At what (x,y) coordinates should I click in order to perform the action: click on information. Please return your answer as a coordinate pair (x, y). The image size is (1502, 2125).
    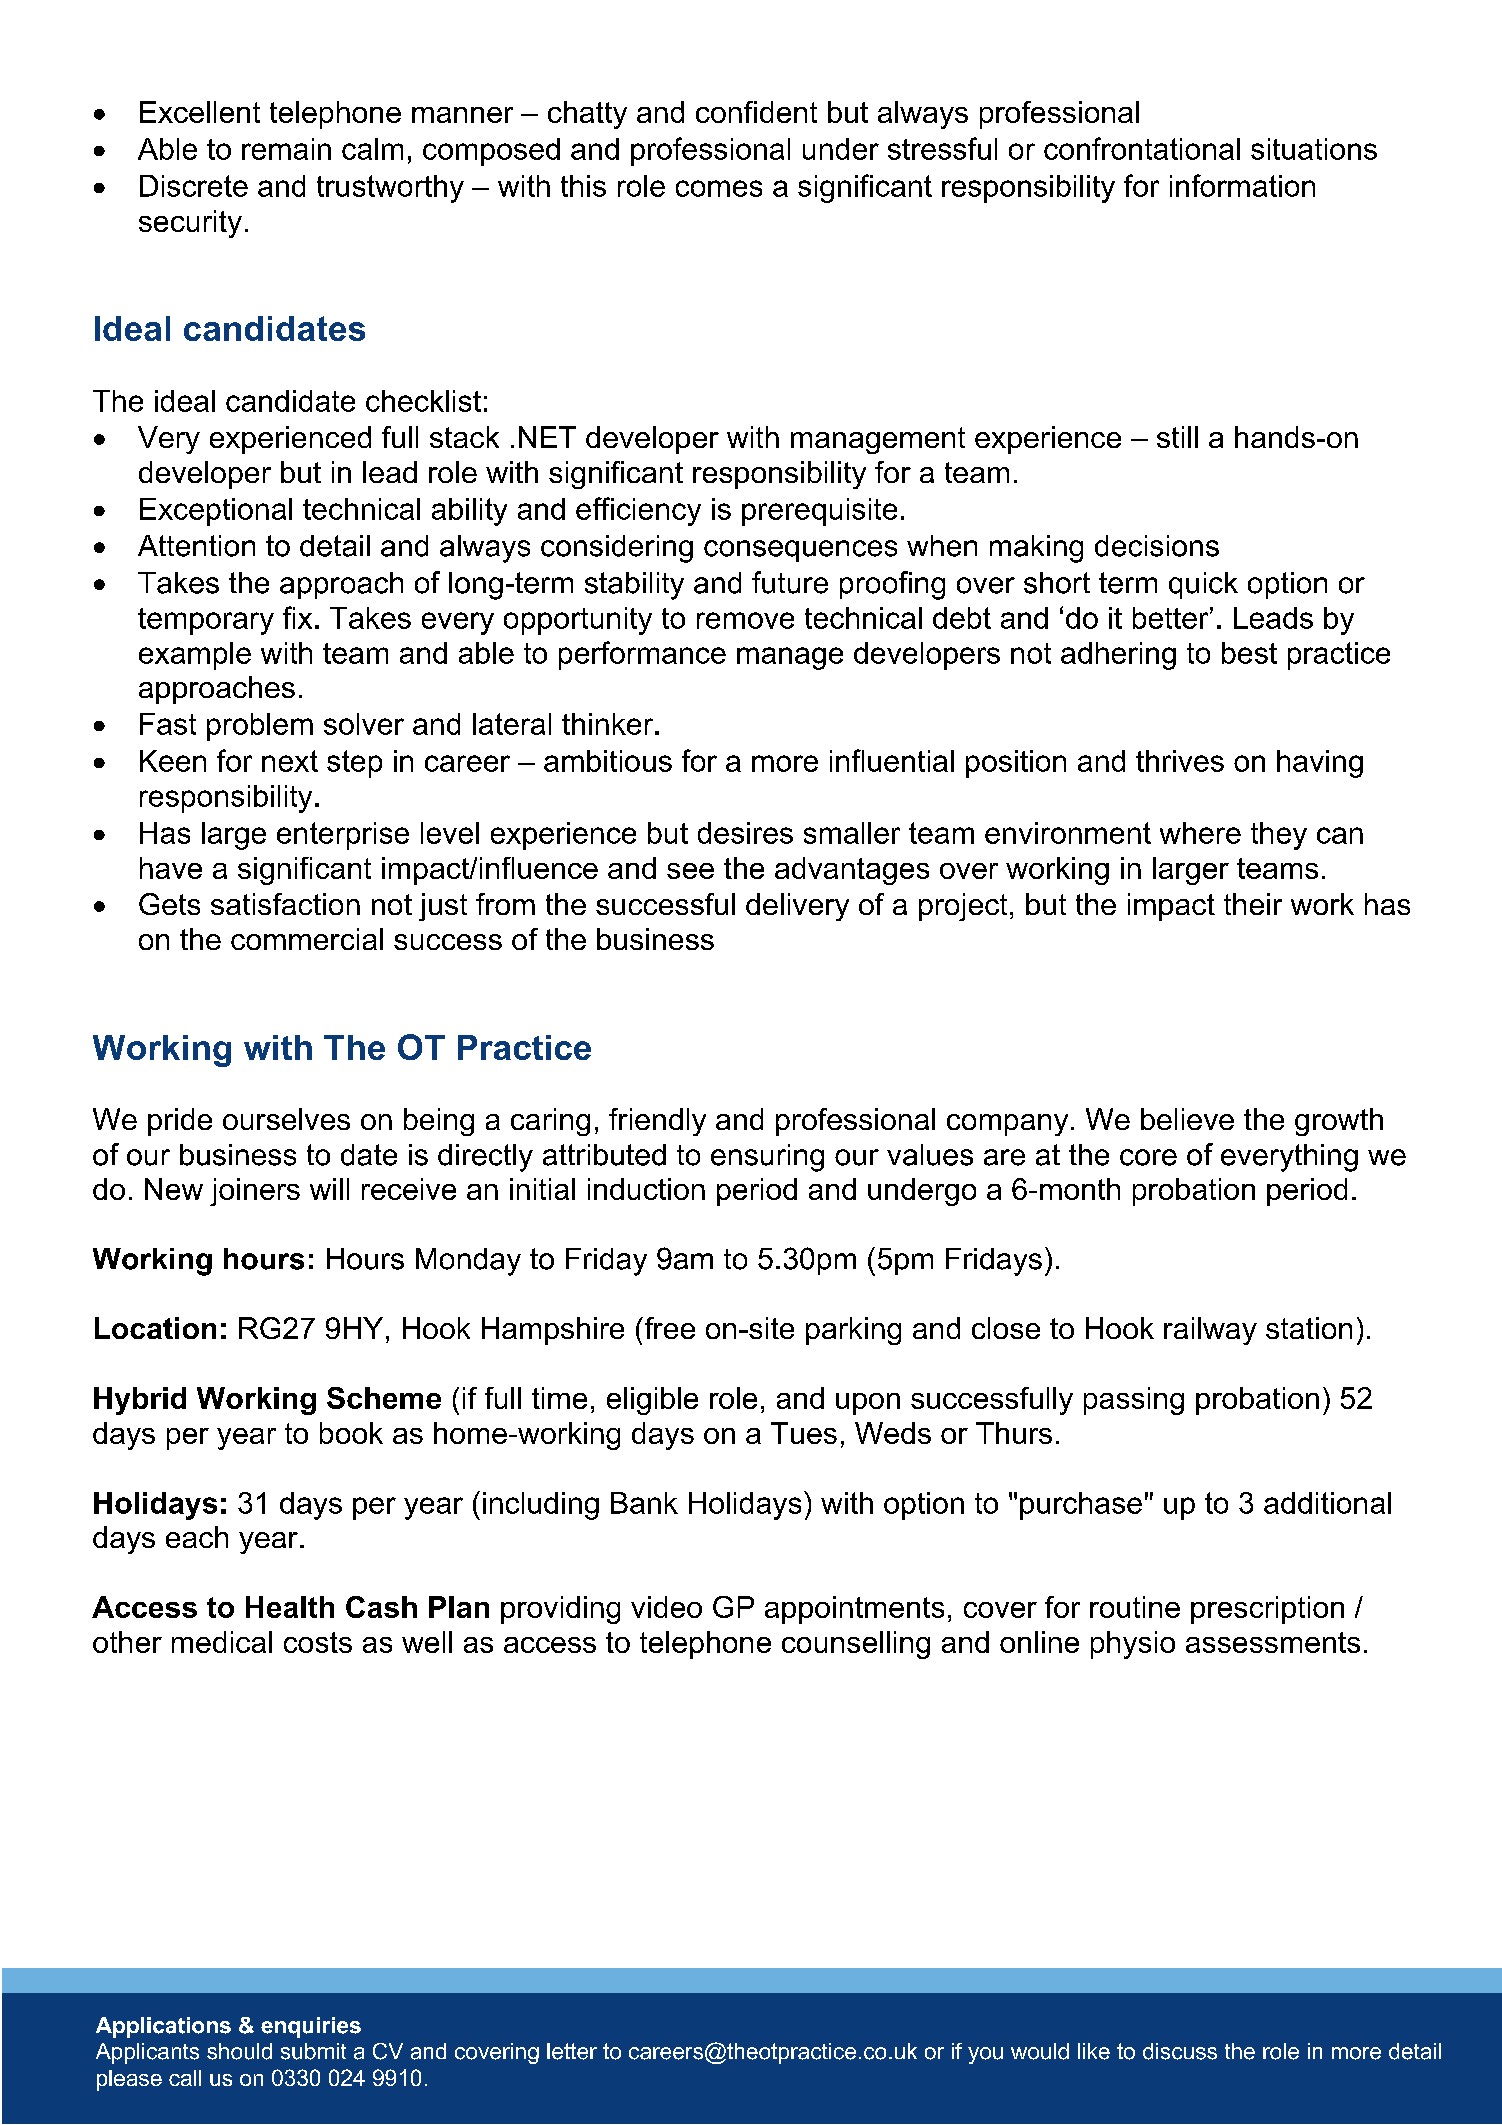
    Looking at the image, I should click on (1242, 185).
